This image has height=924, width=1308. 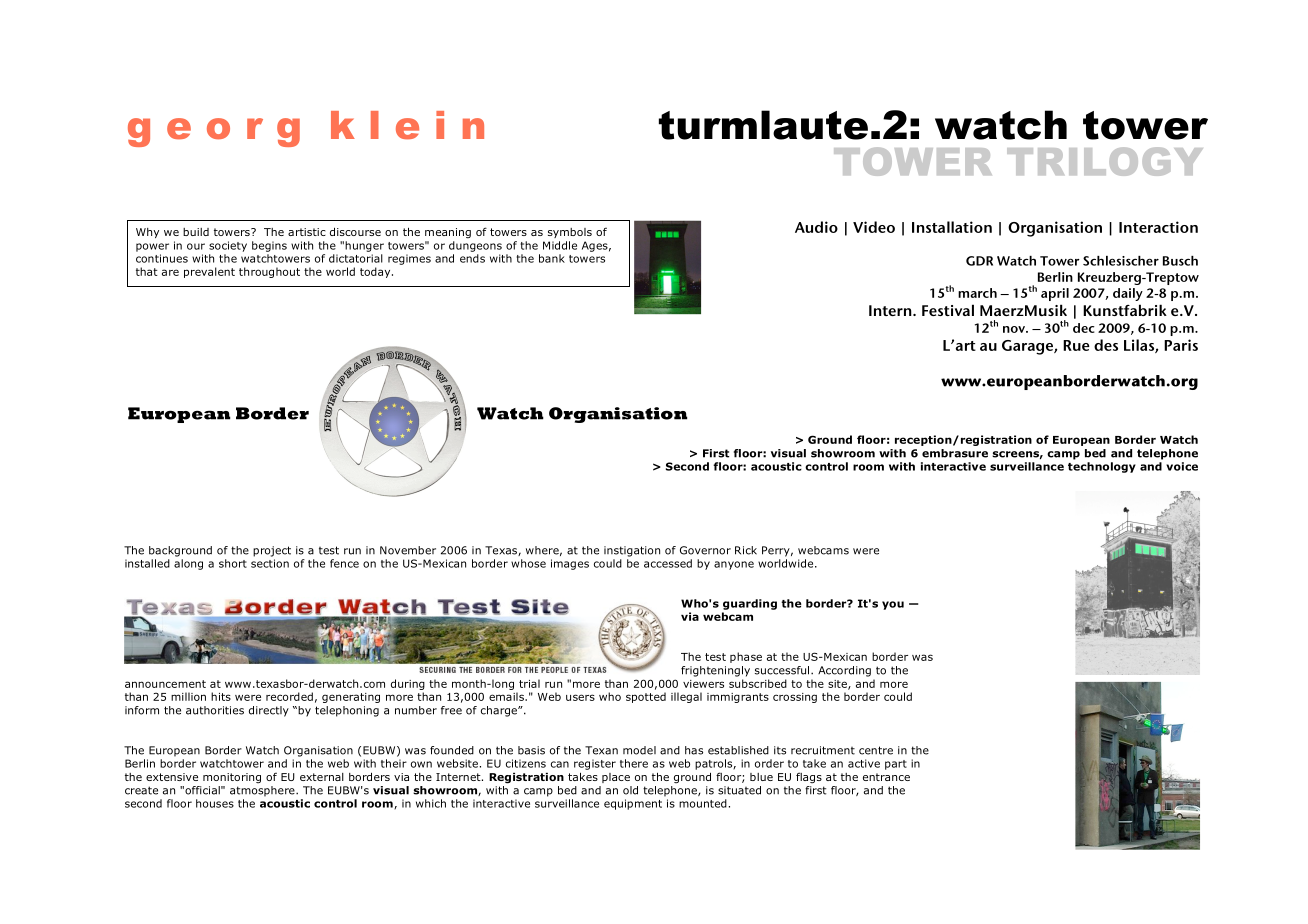 I want to click on you, so click(x=893, y=605).
